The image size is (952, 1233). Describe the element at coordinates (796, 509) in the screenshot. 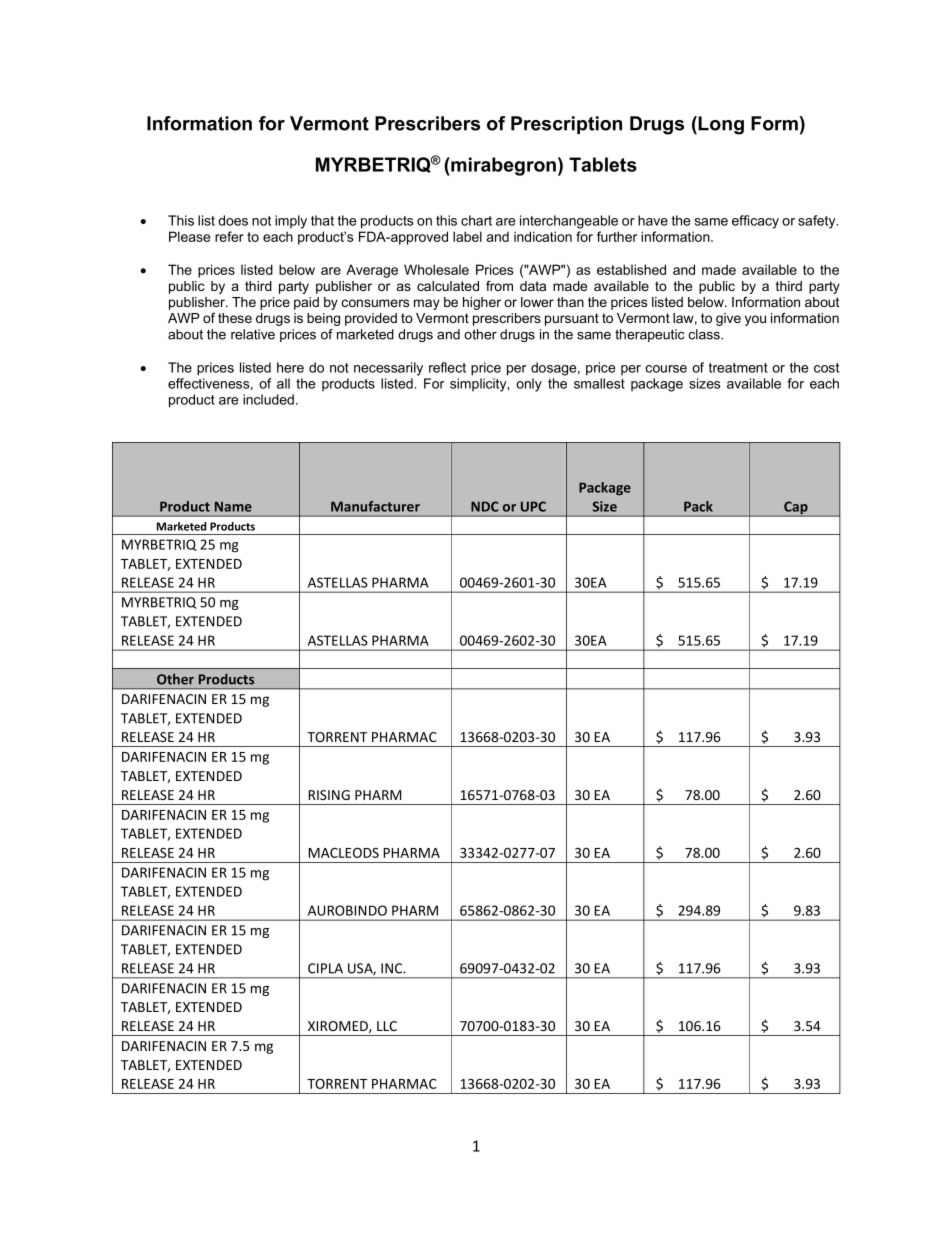

I see `Cap` at that location.
